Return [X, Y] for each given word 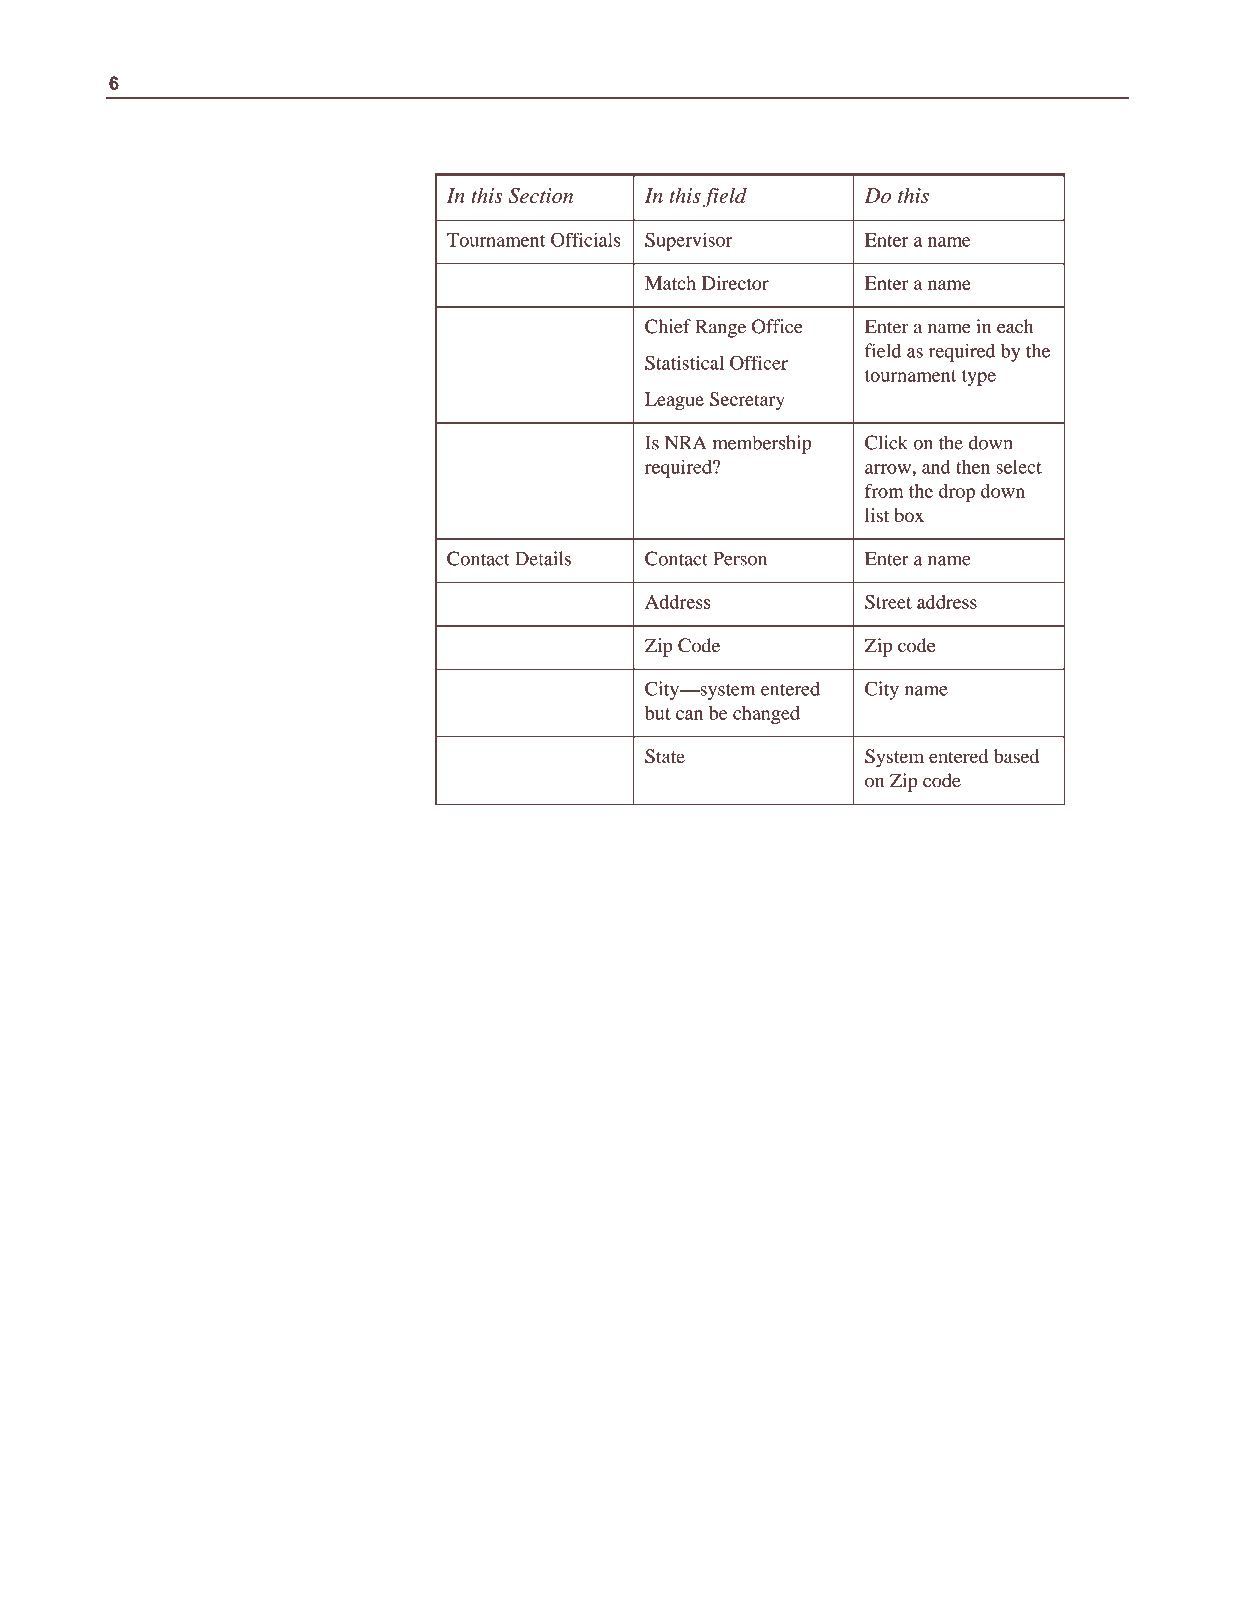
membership [762, 444]
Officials [585, 239]
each [1015, 326]
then [973, 467]
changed [766, 715]
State [665, 756]
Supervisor [688, 241]
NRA [685, 442]
